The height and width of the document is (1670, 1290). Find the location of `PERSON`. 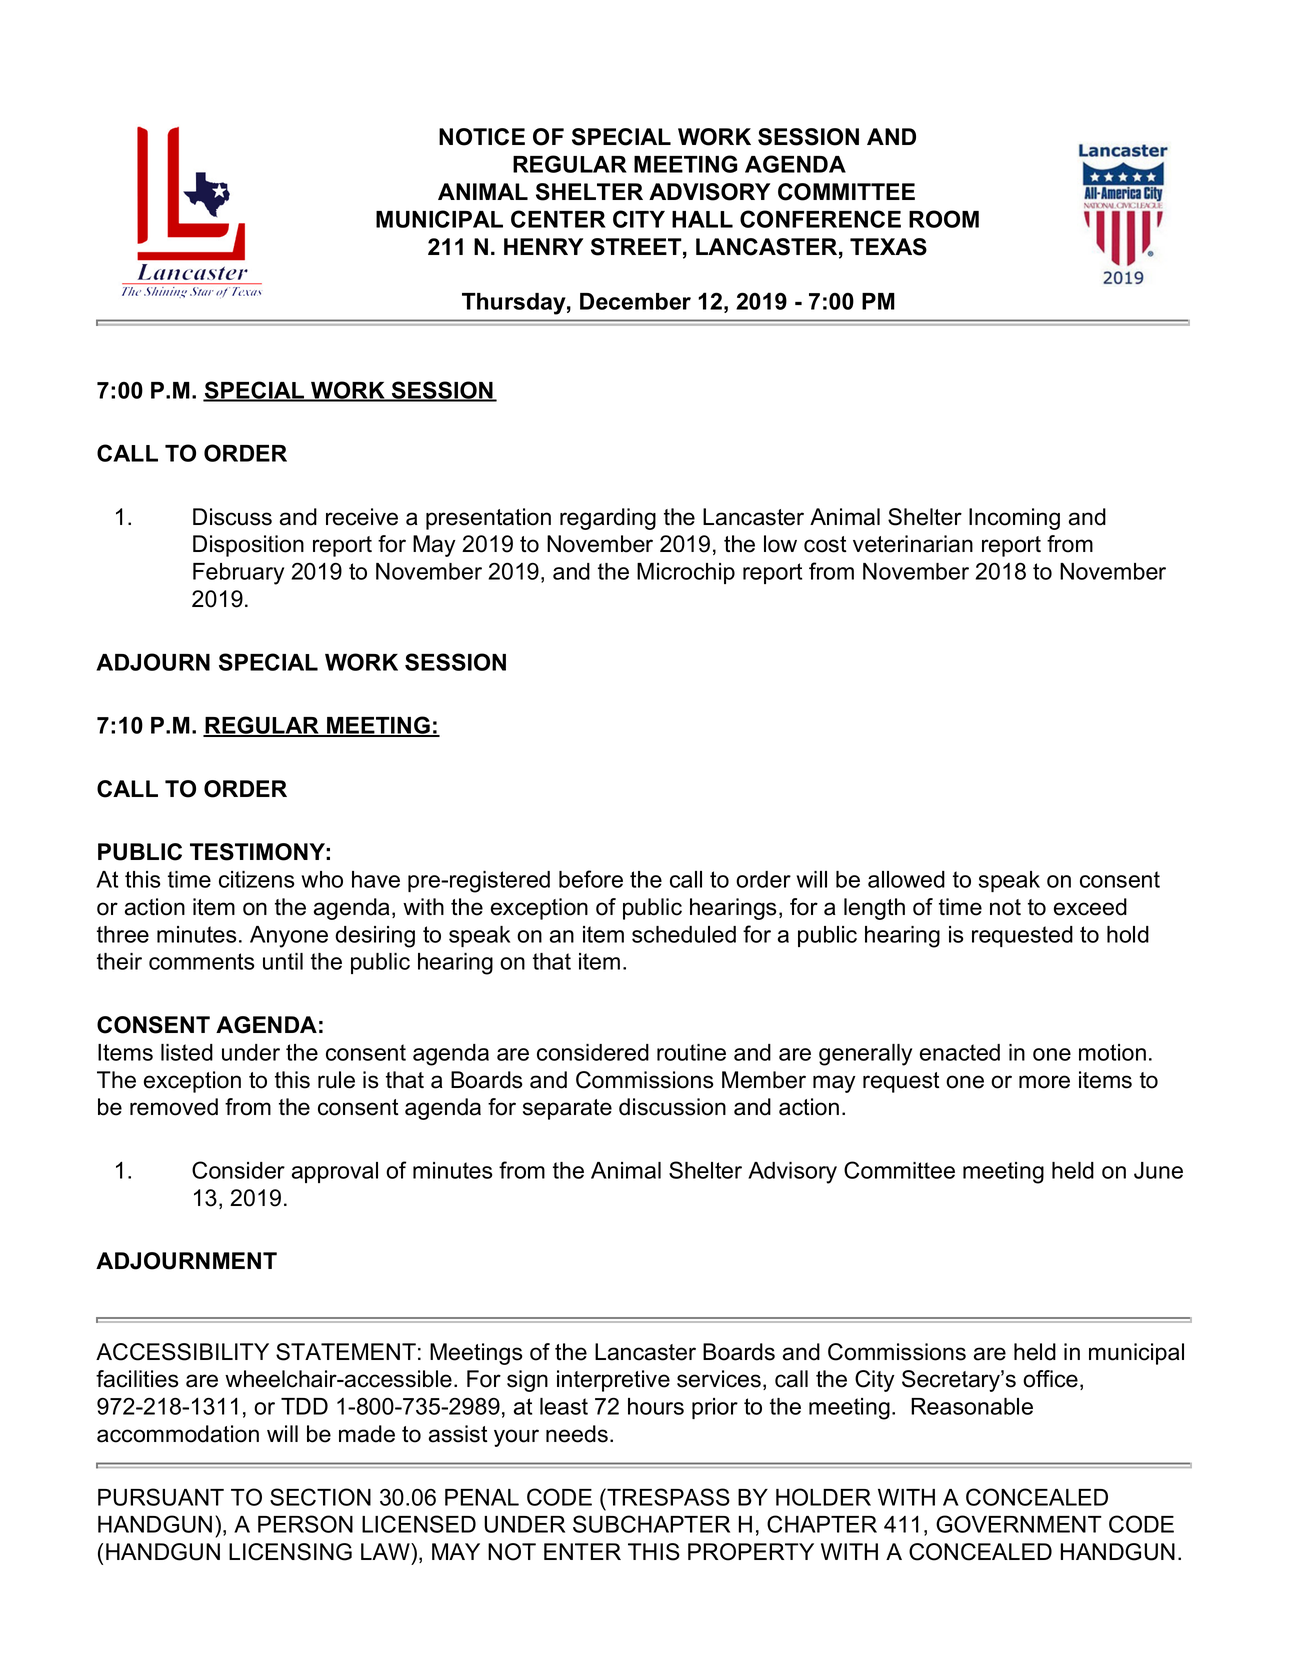

PERSON is located at coordinates (305, 1524).
